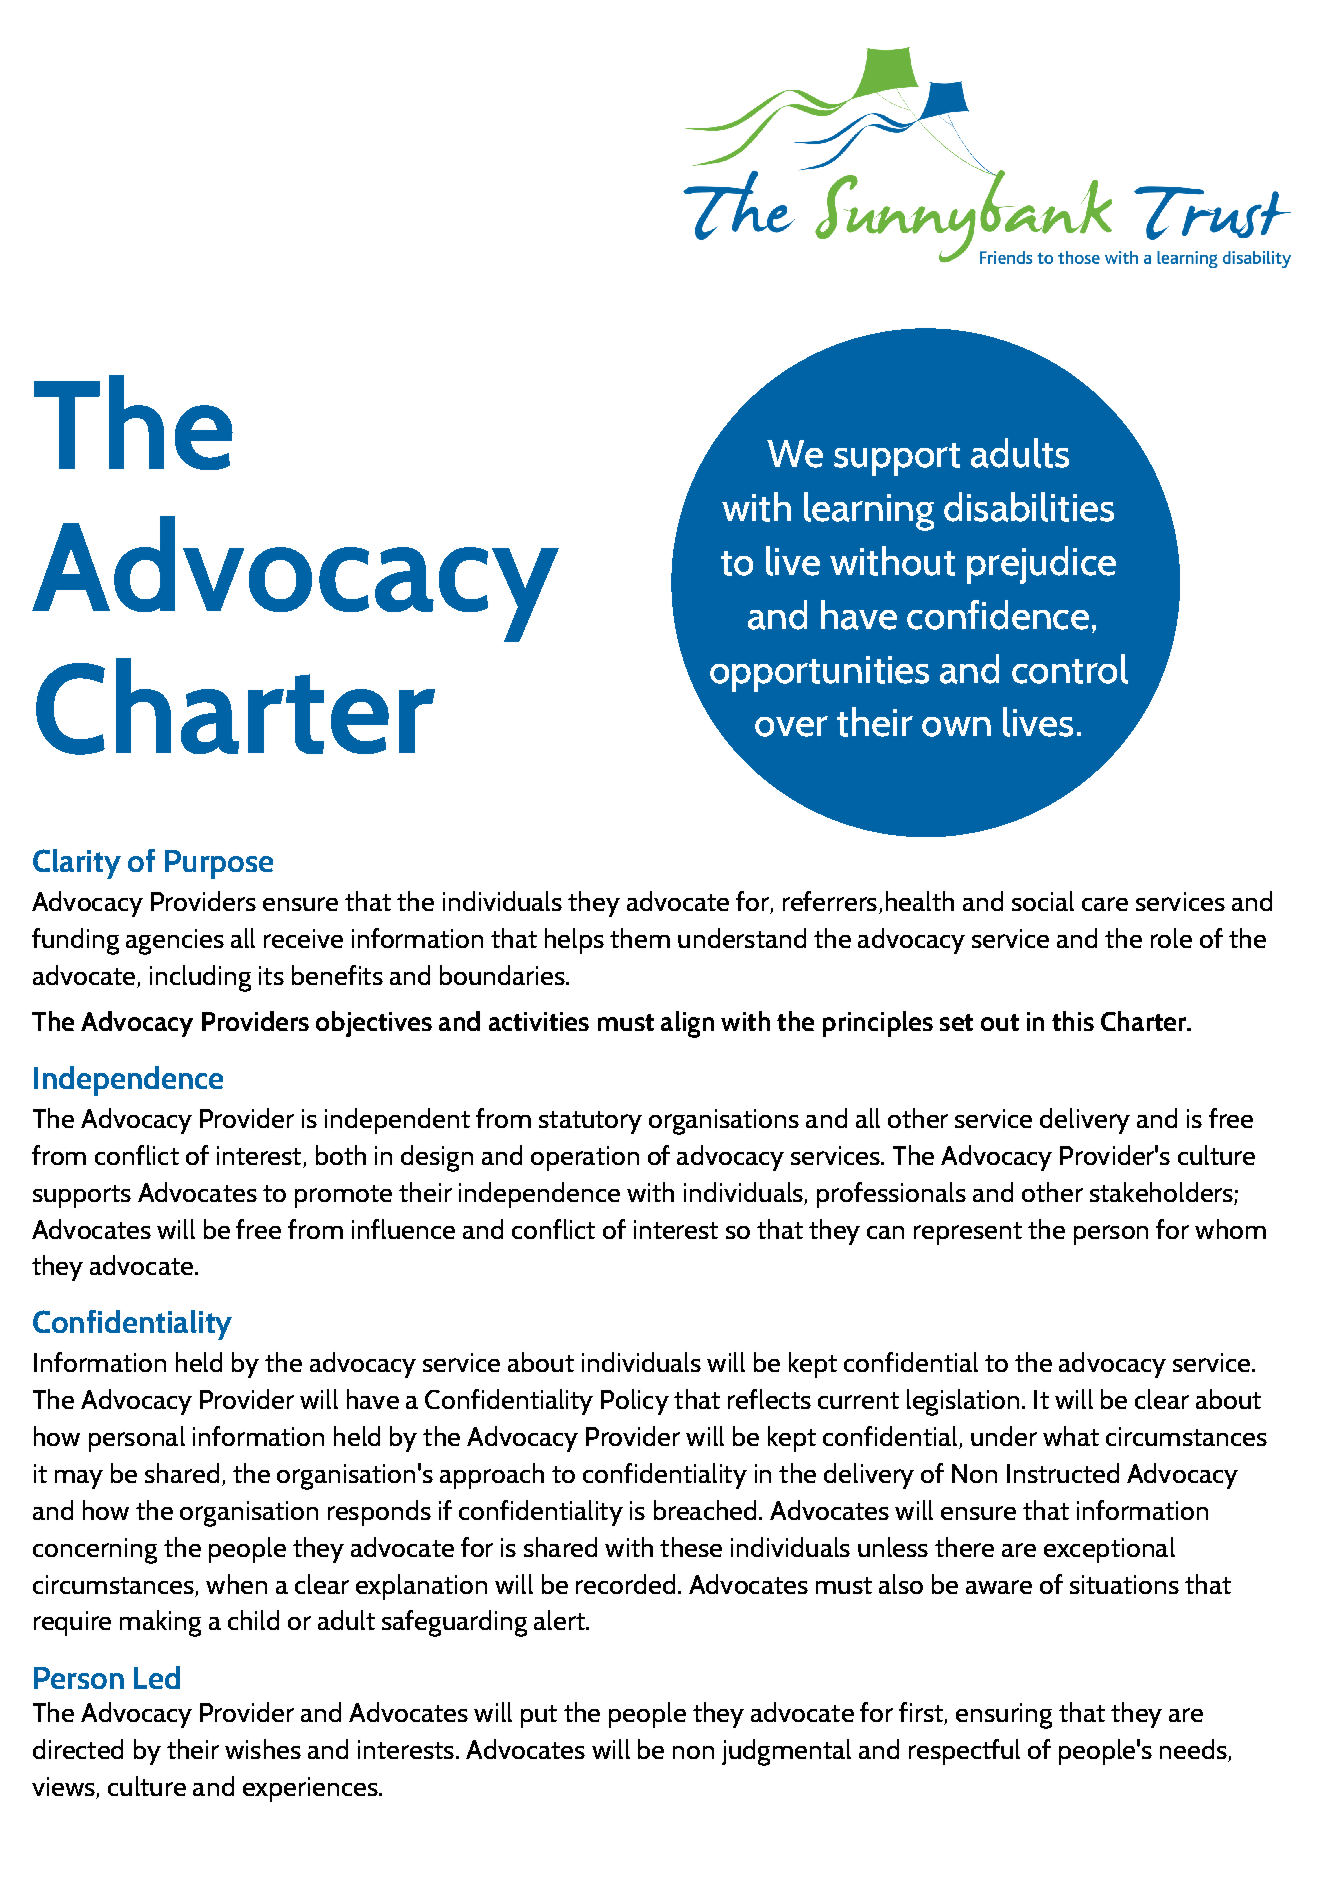 The image size is (1331, 1883). Describe the element at coordinates (869, 511) in the screenshot. I see `learning` at that location.
